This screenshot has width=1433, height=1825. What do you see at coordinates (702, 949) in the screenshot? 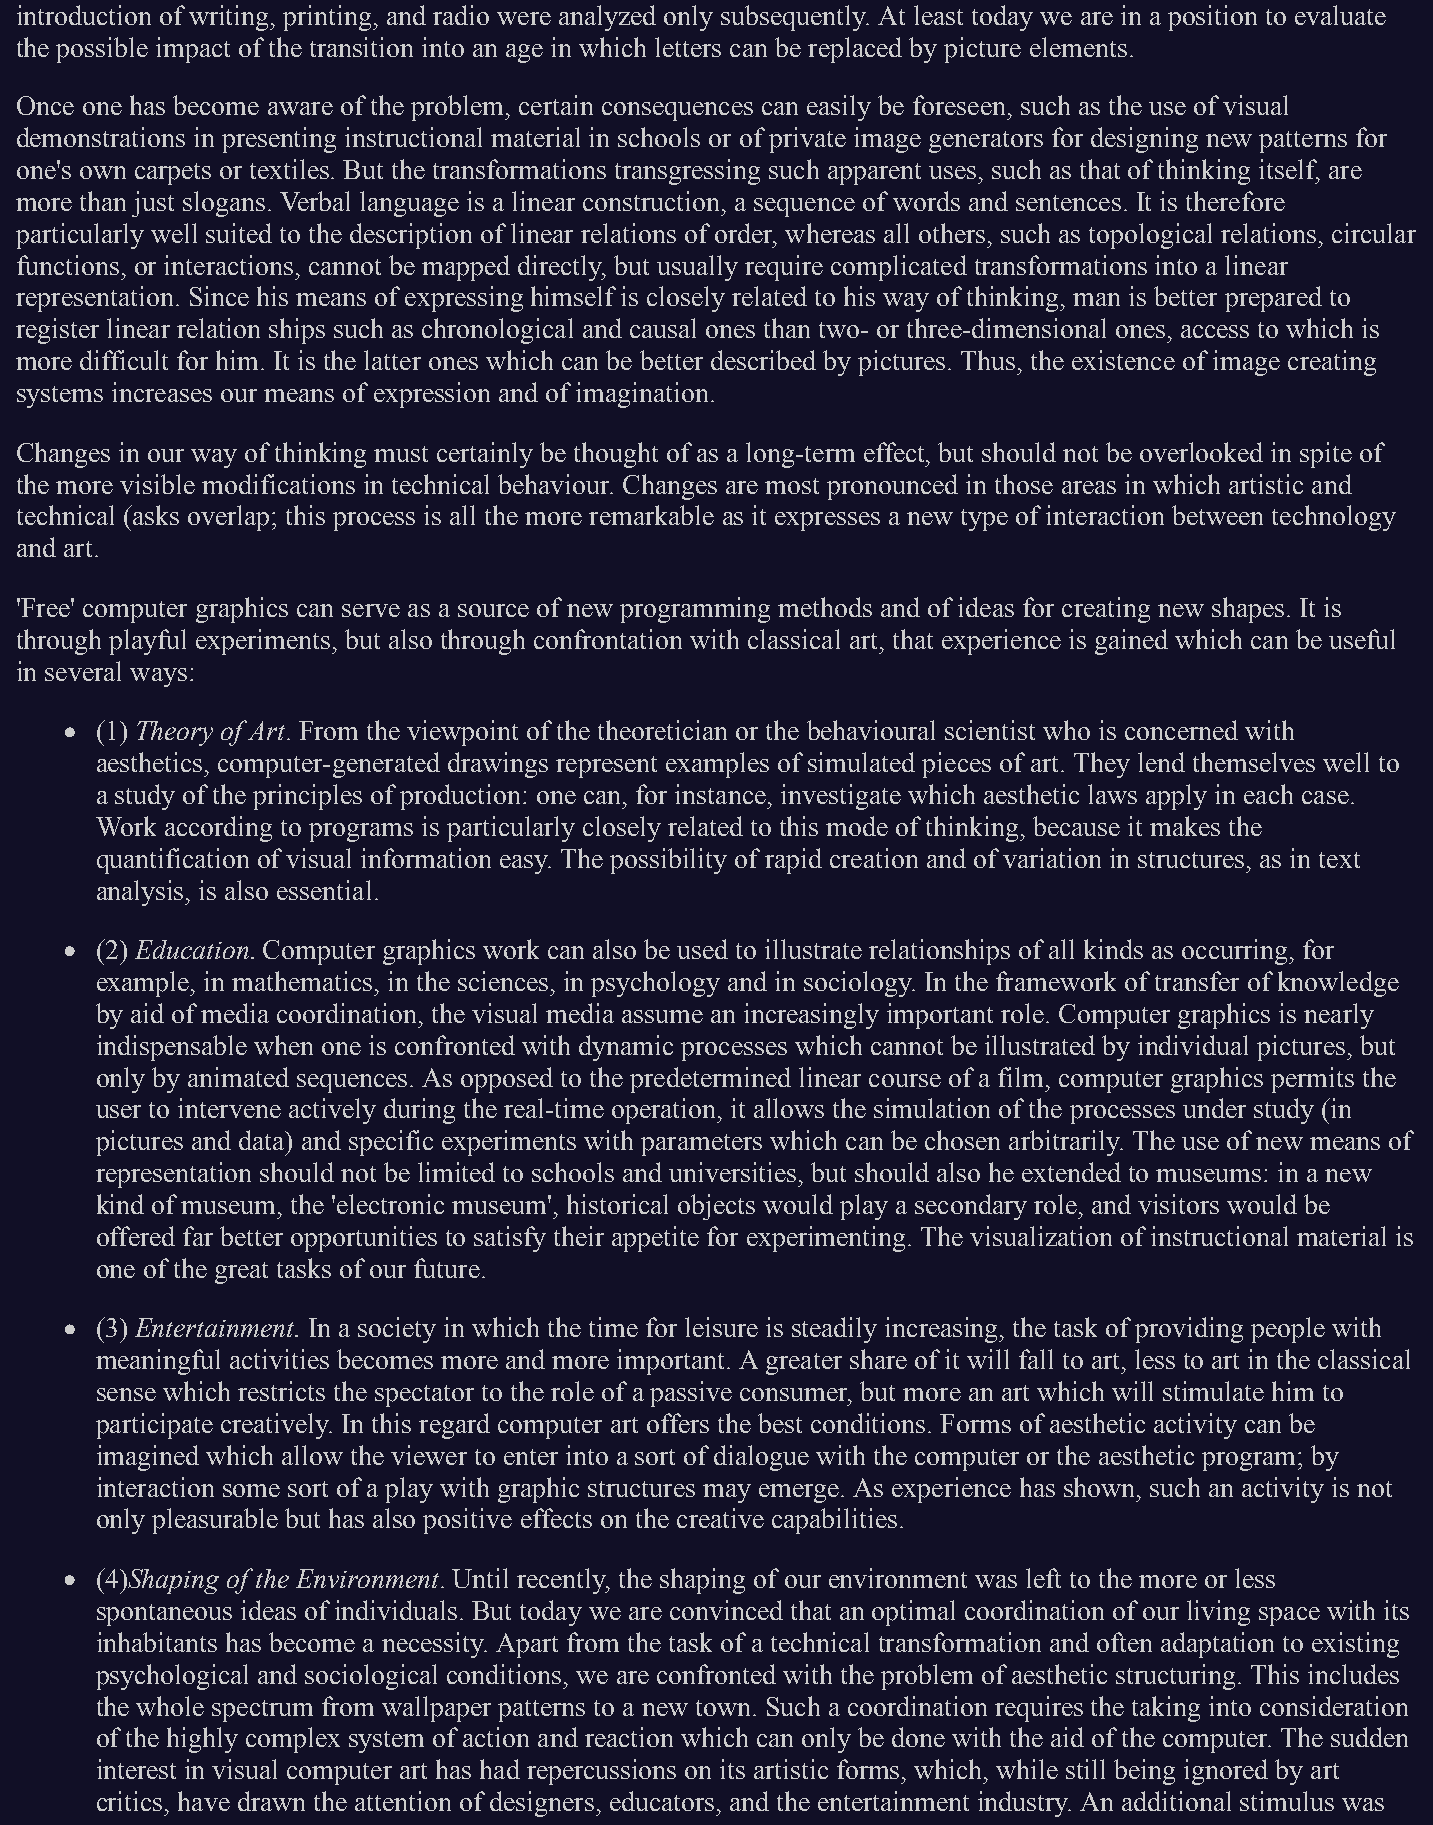
I see `used` at bounding box center [702, 949].
